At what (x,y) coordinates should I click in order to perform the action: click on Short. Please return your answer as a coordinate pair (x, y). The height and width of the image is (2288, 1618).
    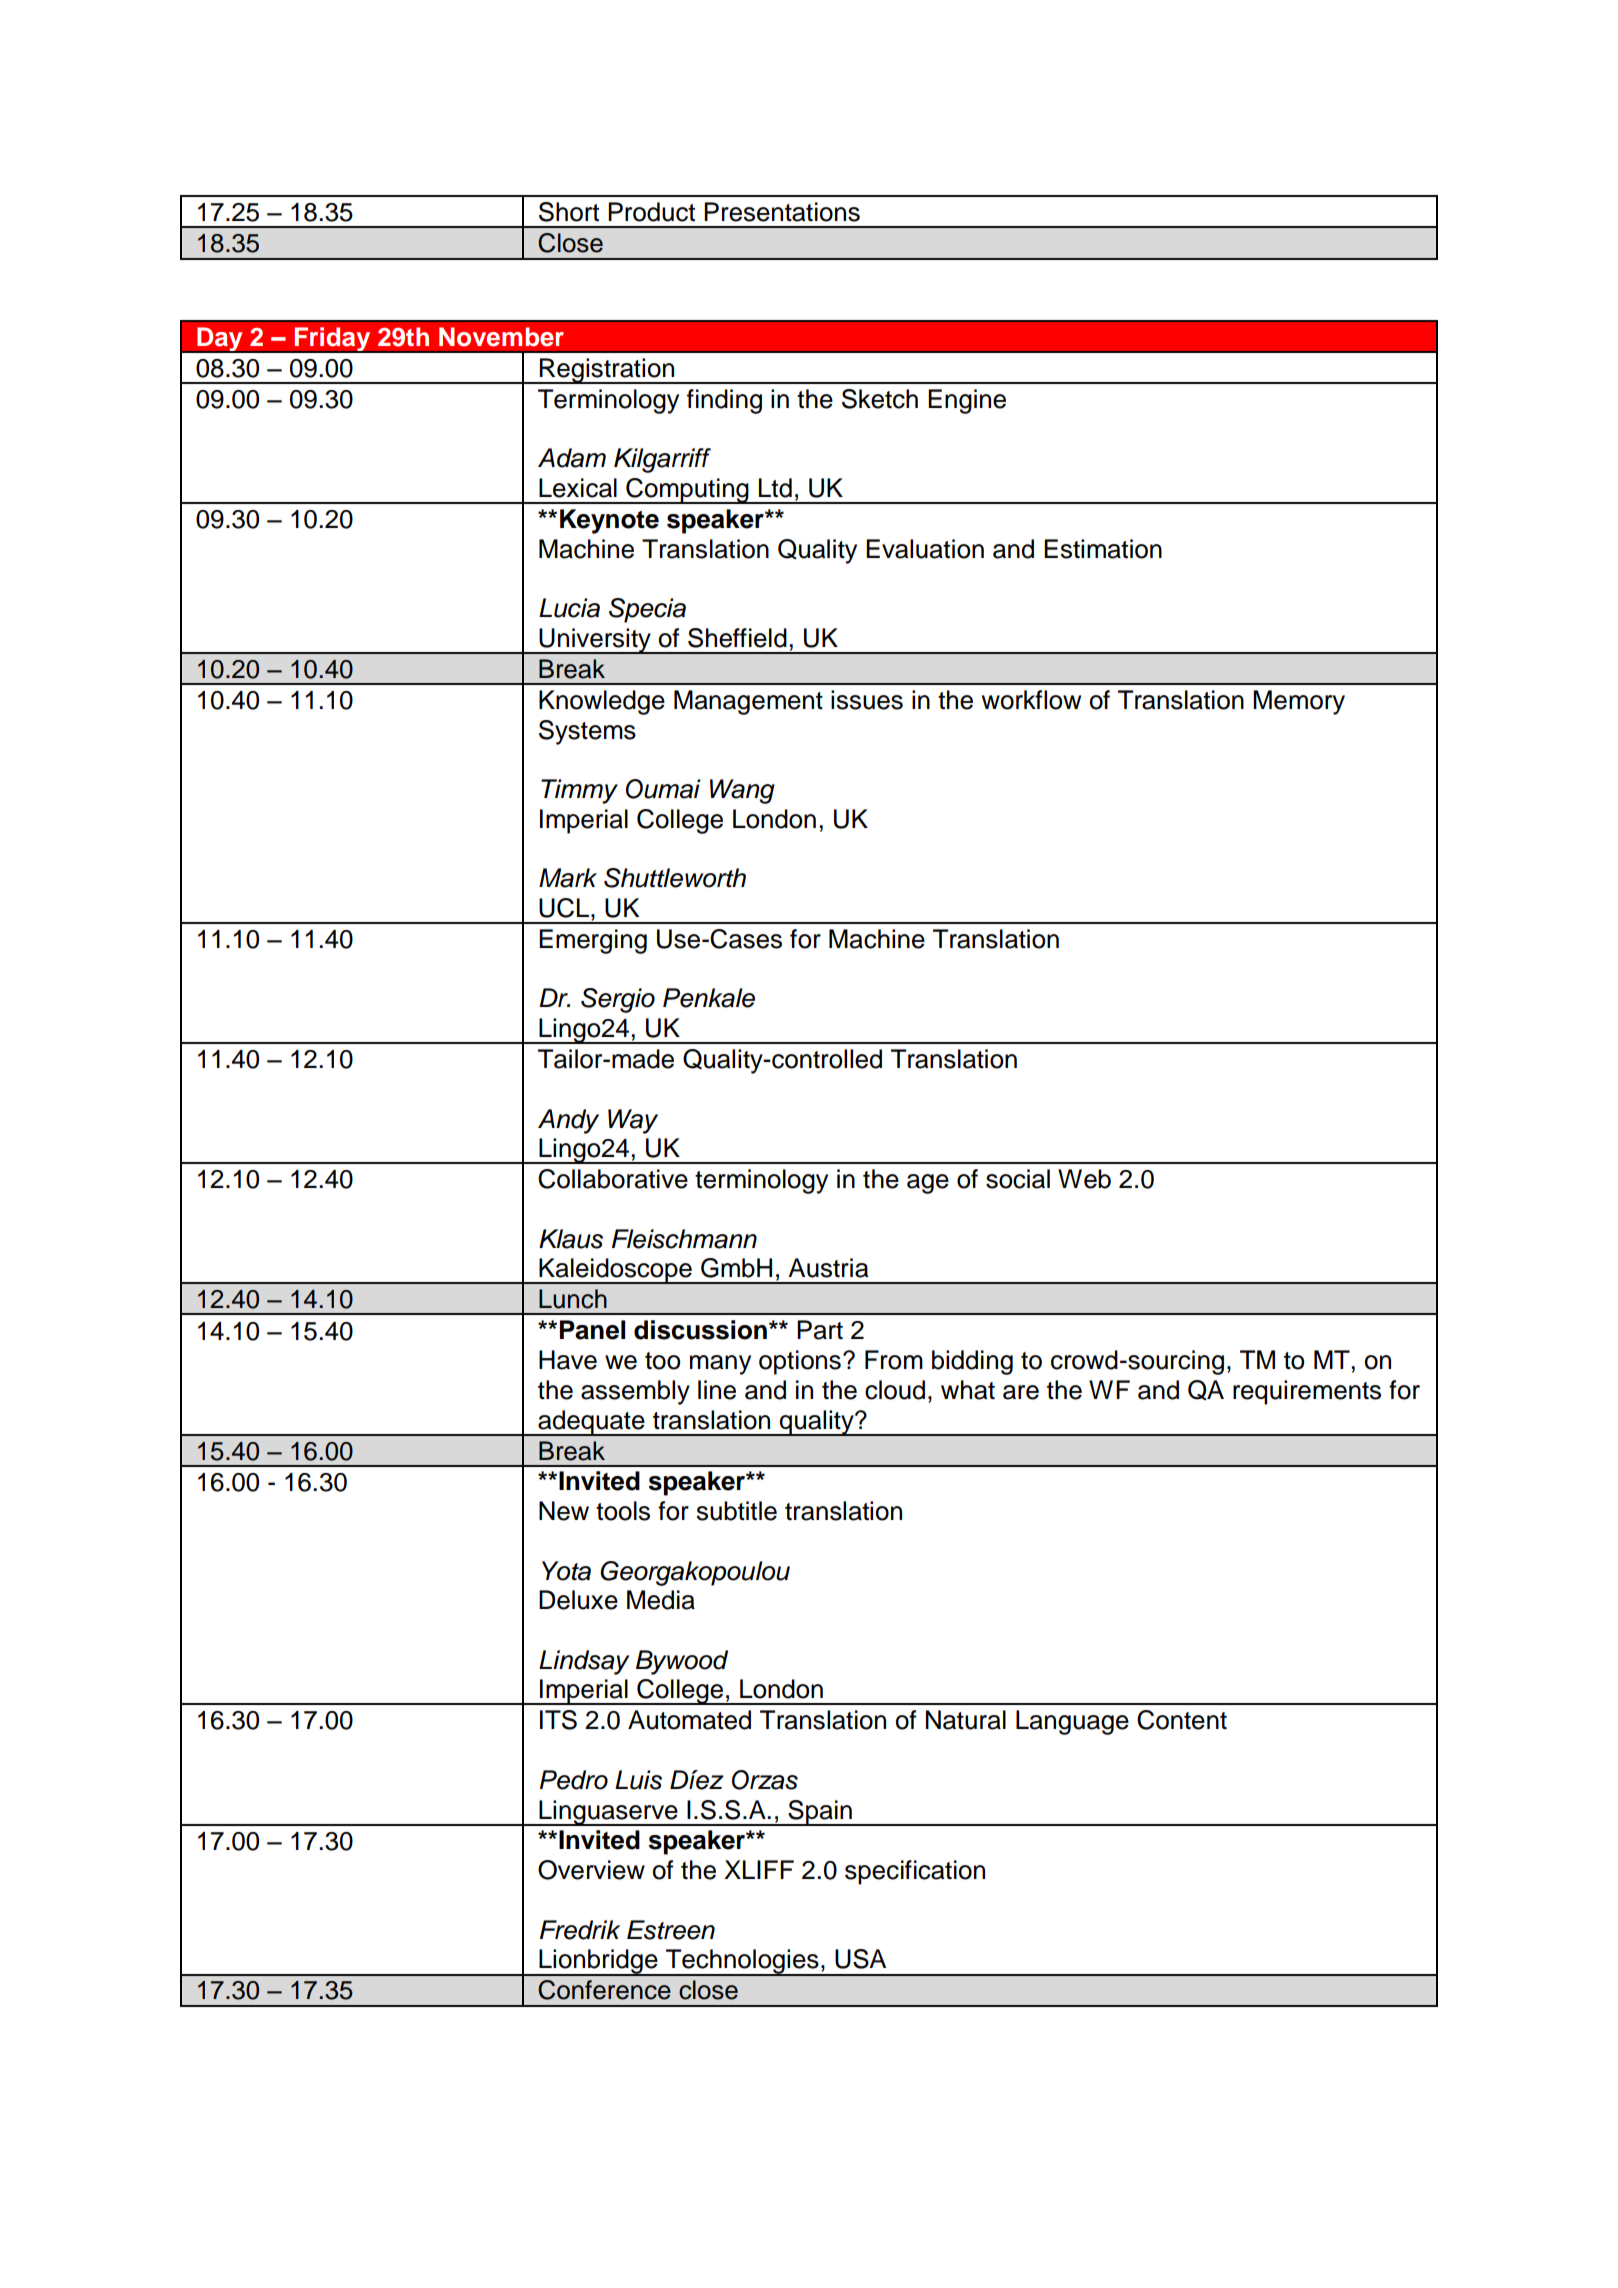
    Looking at the image, I should click on (569, 212).
